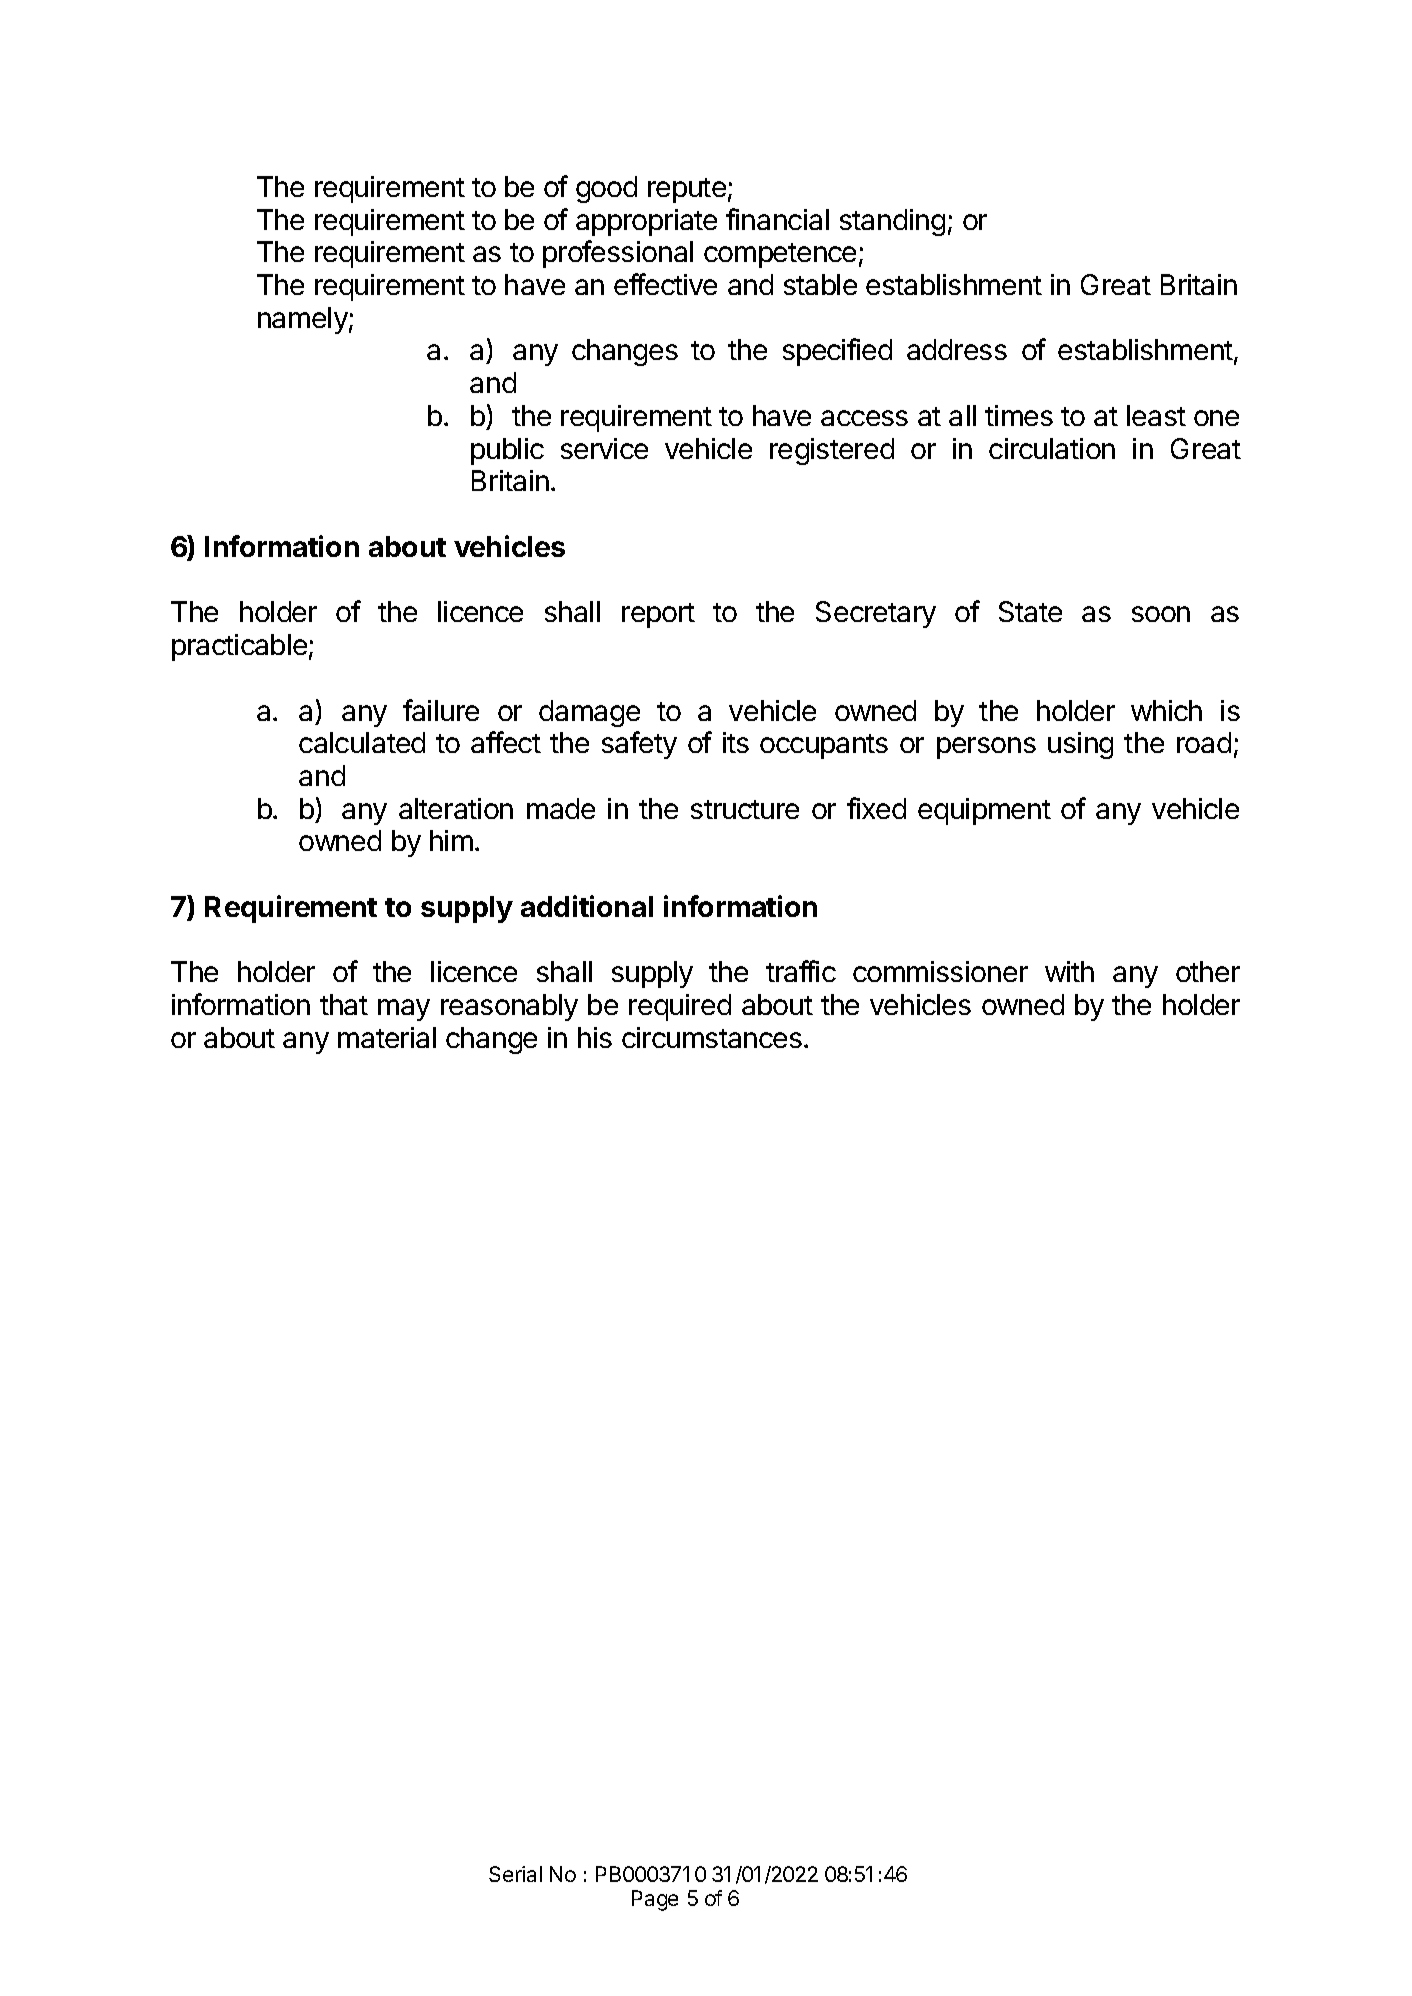  What do you see at coordinates (1030, 611) in the screenshot?
I see `State` at bounding box center [1030, 611].
